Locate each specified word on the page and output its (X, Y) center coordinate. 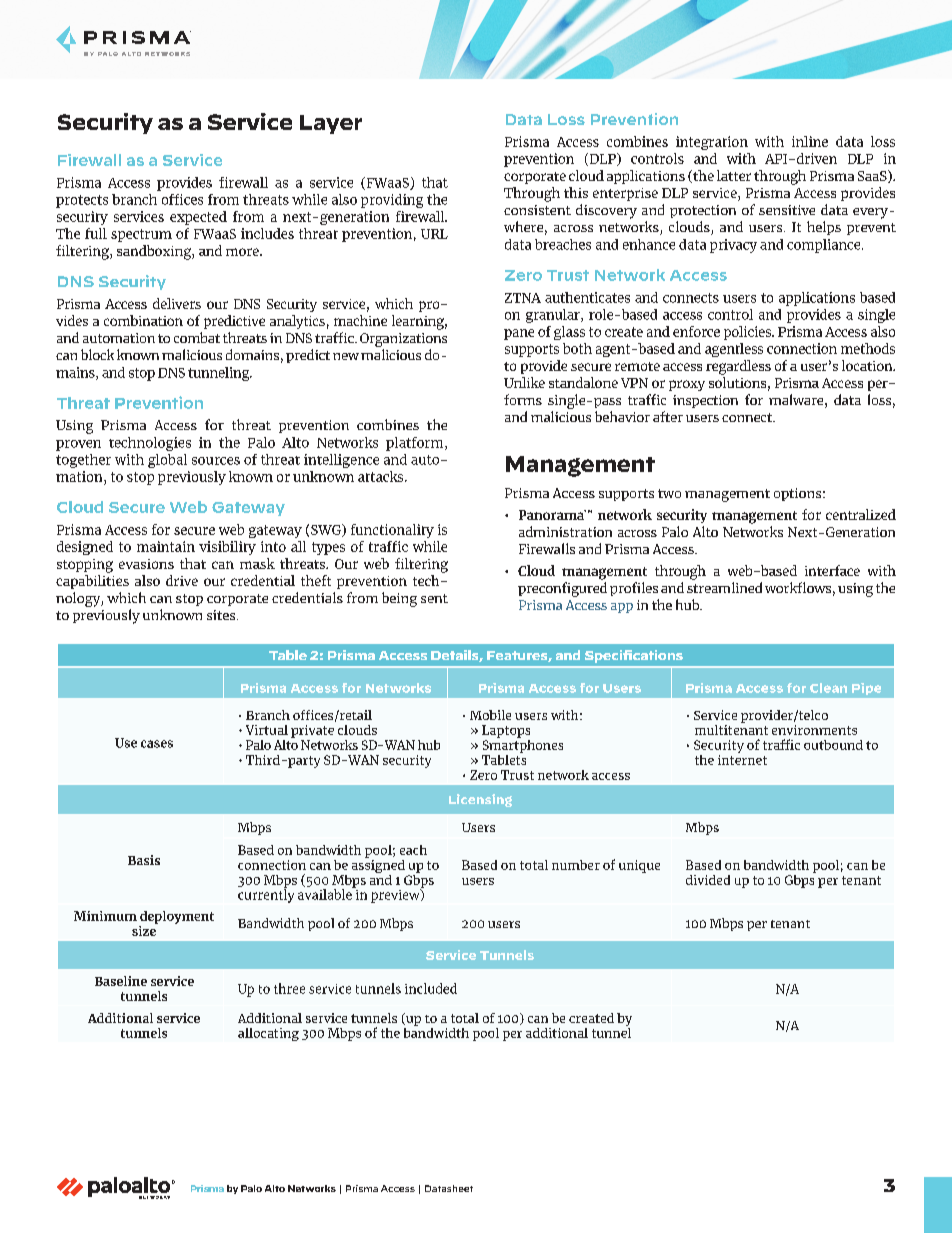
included (431, 988)
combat (197, 337)
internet (742, 758)
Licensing (480, 800)
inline (810, 141)
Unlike (524, 382)
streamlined (724, 587)
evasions (146, 564)
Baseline (121, 981)
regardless (738, 367)
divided (708, 880)
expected (198, 218)
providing (392, 201)
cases (157, 744)
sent (434, 598)
